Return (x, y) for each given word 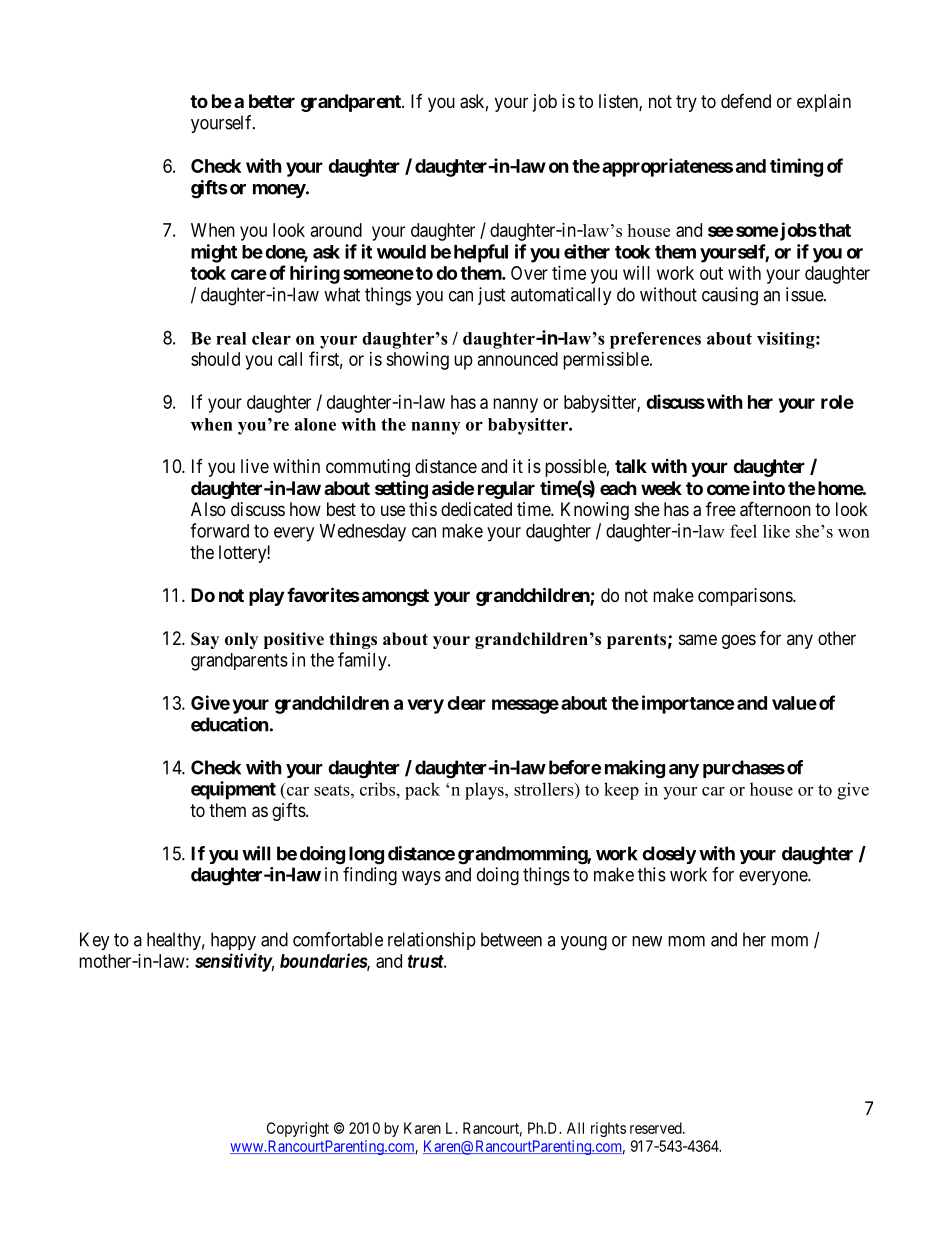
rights (608, 1129)
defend (746, 101)
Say (205, 640)
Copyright (298, 1129)
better (272, 101)
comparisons (746, 597)
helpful (481, 253)
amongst (395, 597)
